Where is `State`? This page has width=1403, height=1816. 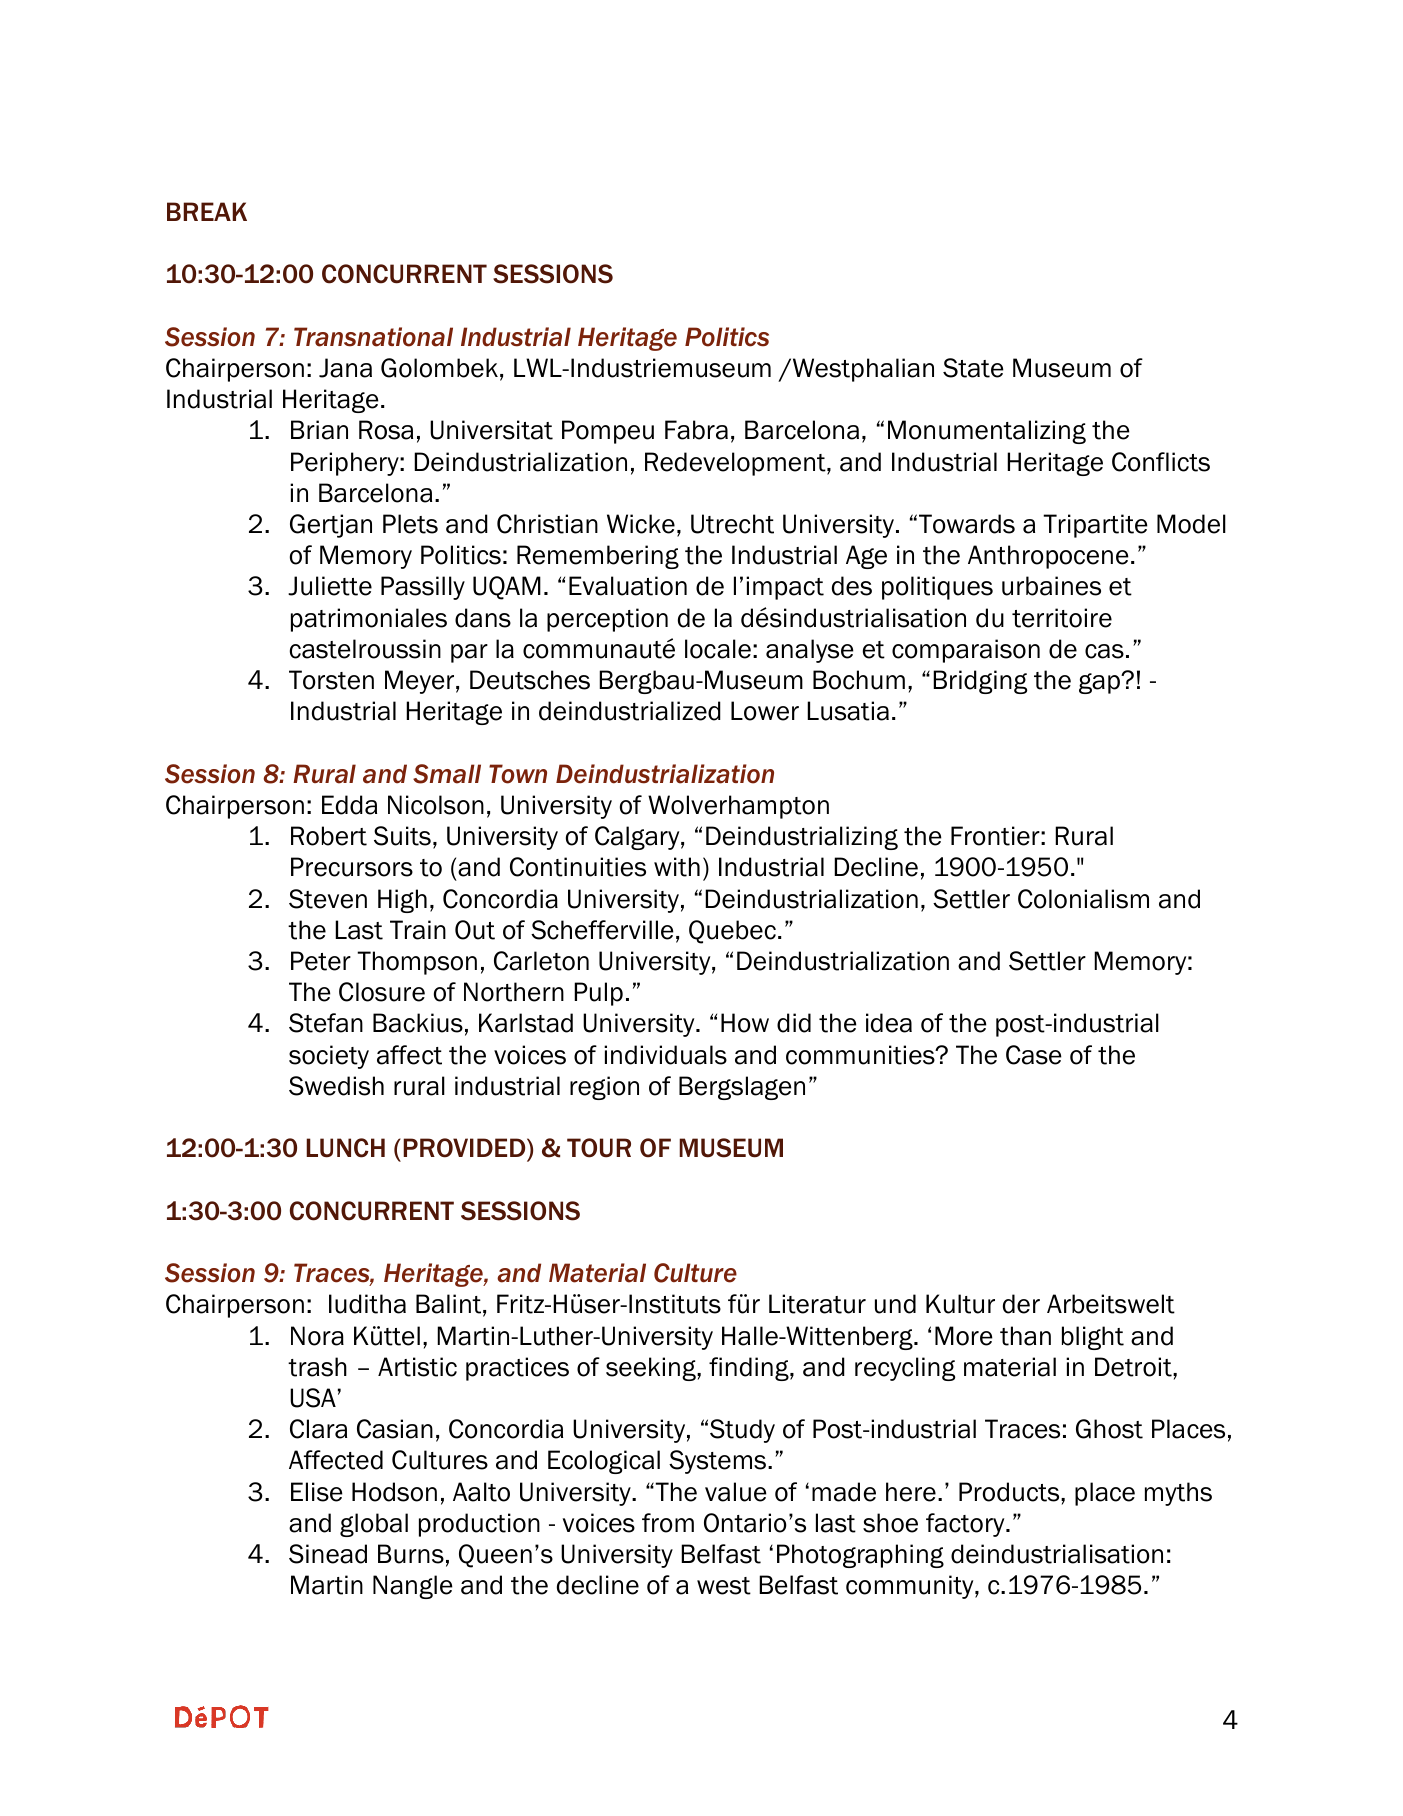
State is located at coordinates (973, 368).
